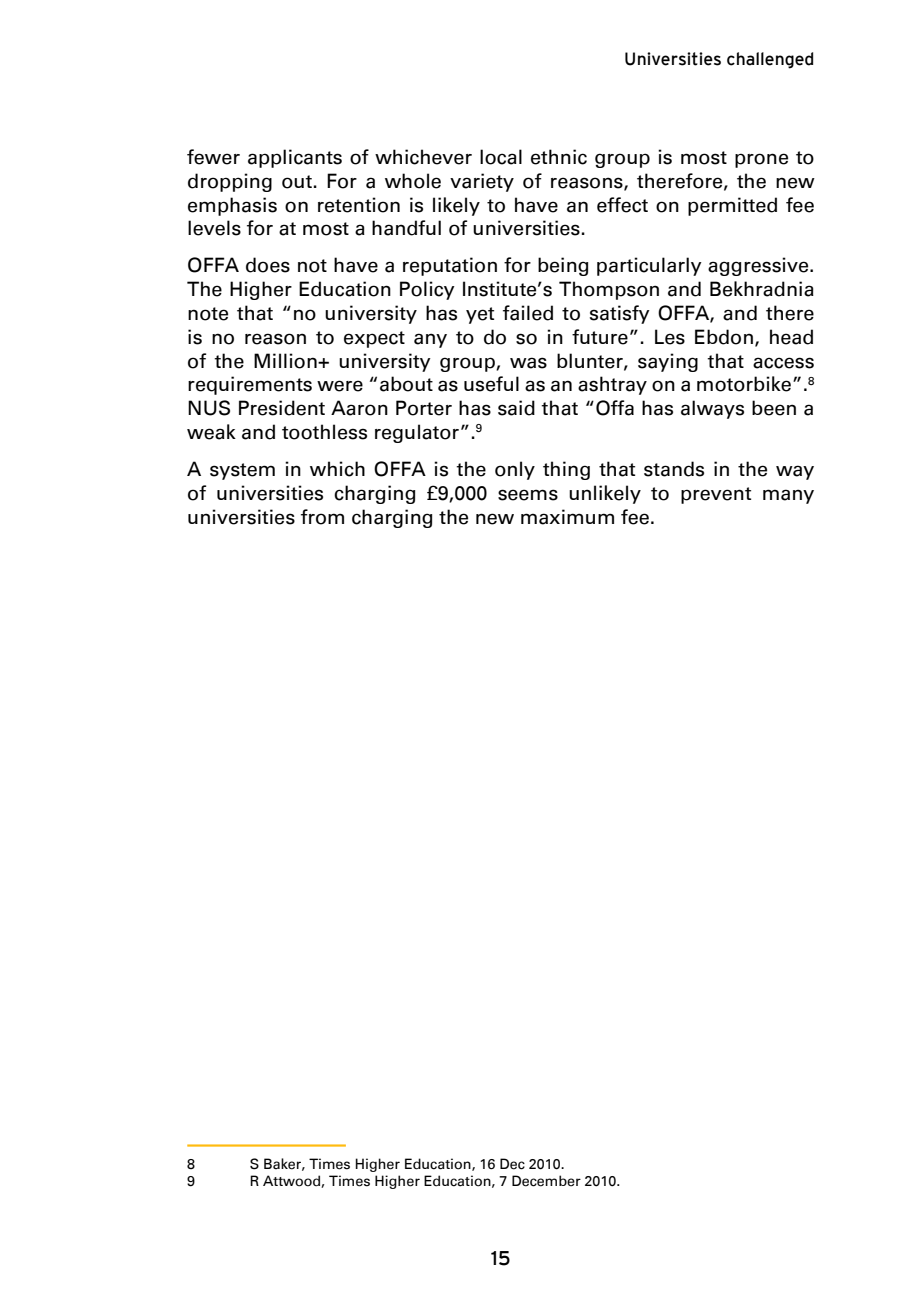 This document has height=1311, width=924. I want to click on useful, so click(491, 384).
